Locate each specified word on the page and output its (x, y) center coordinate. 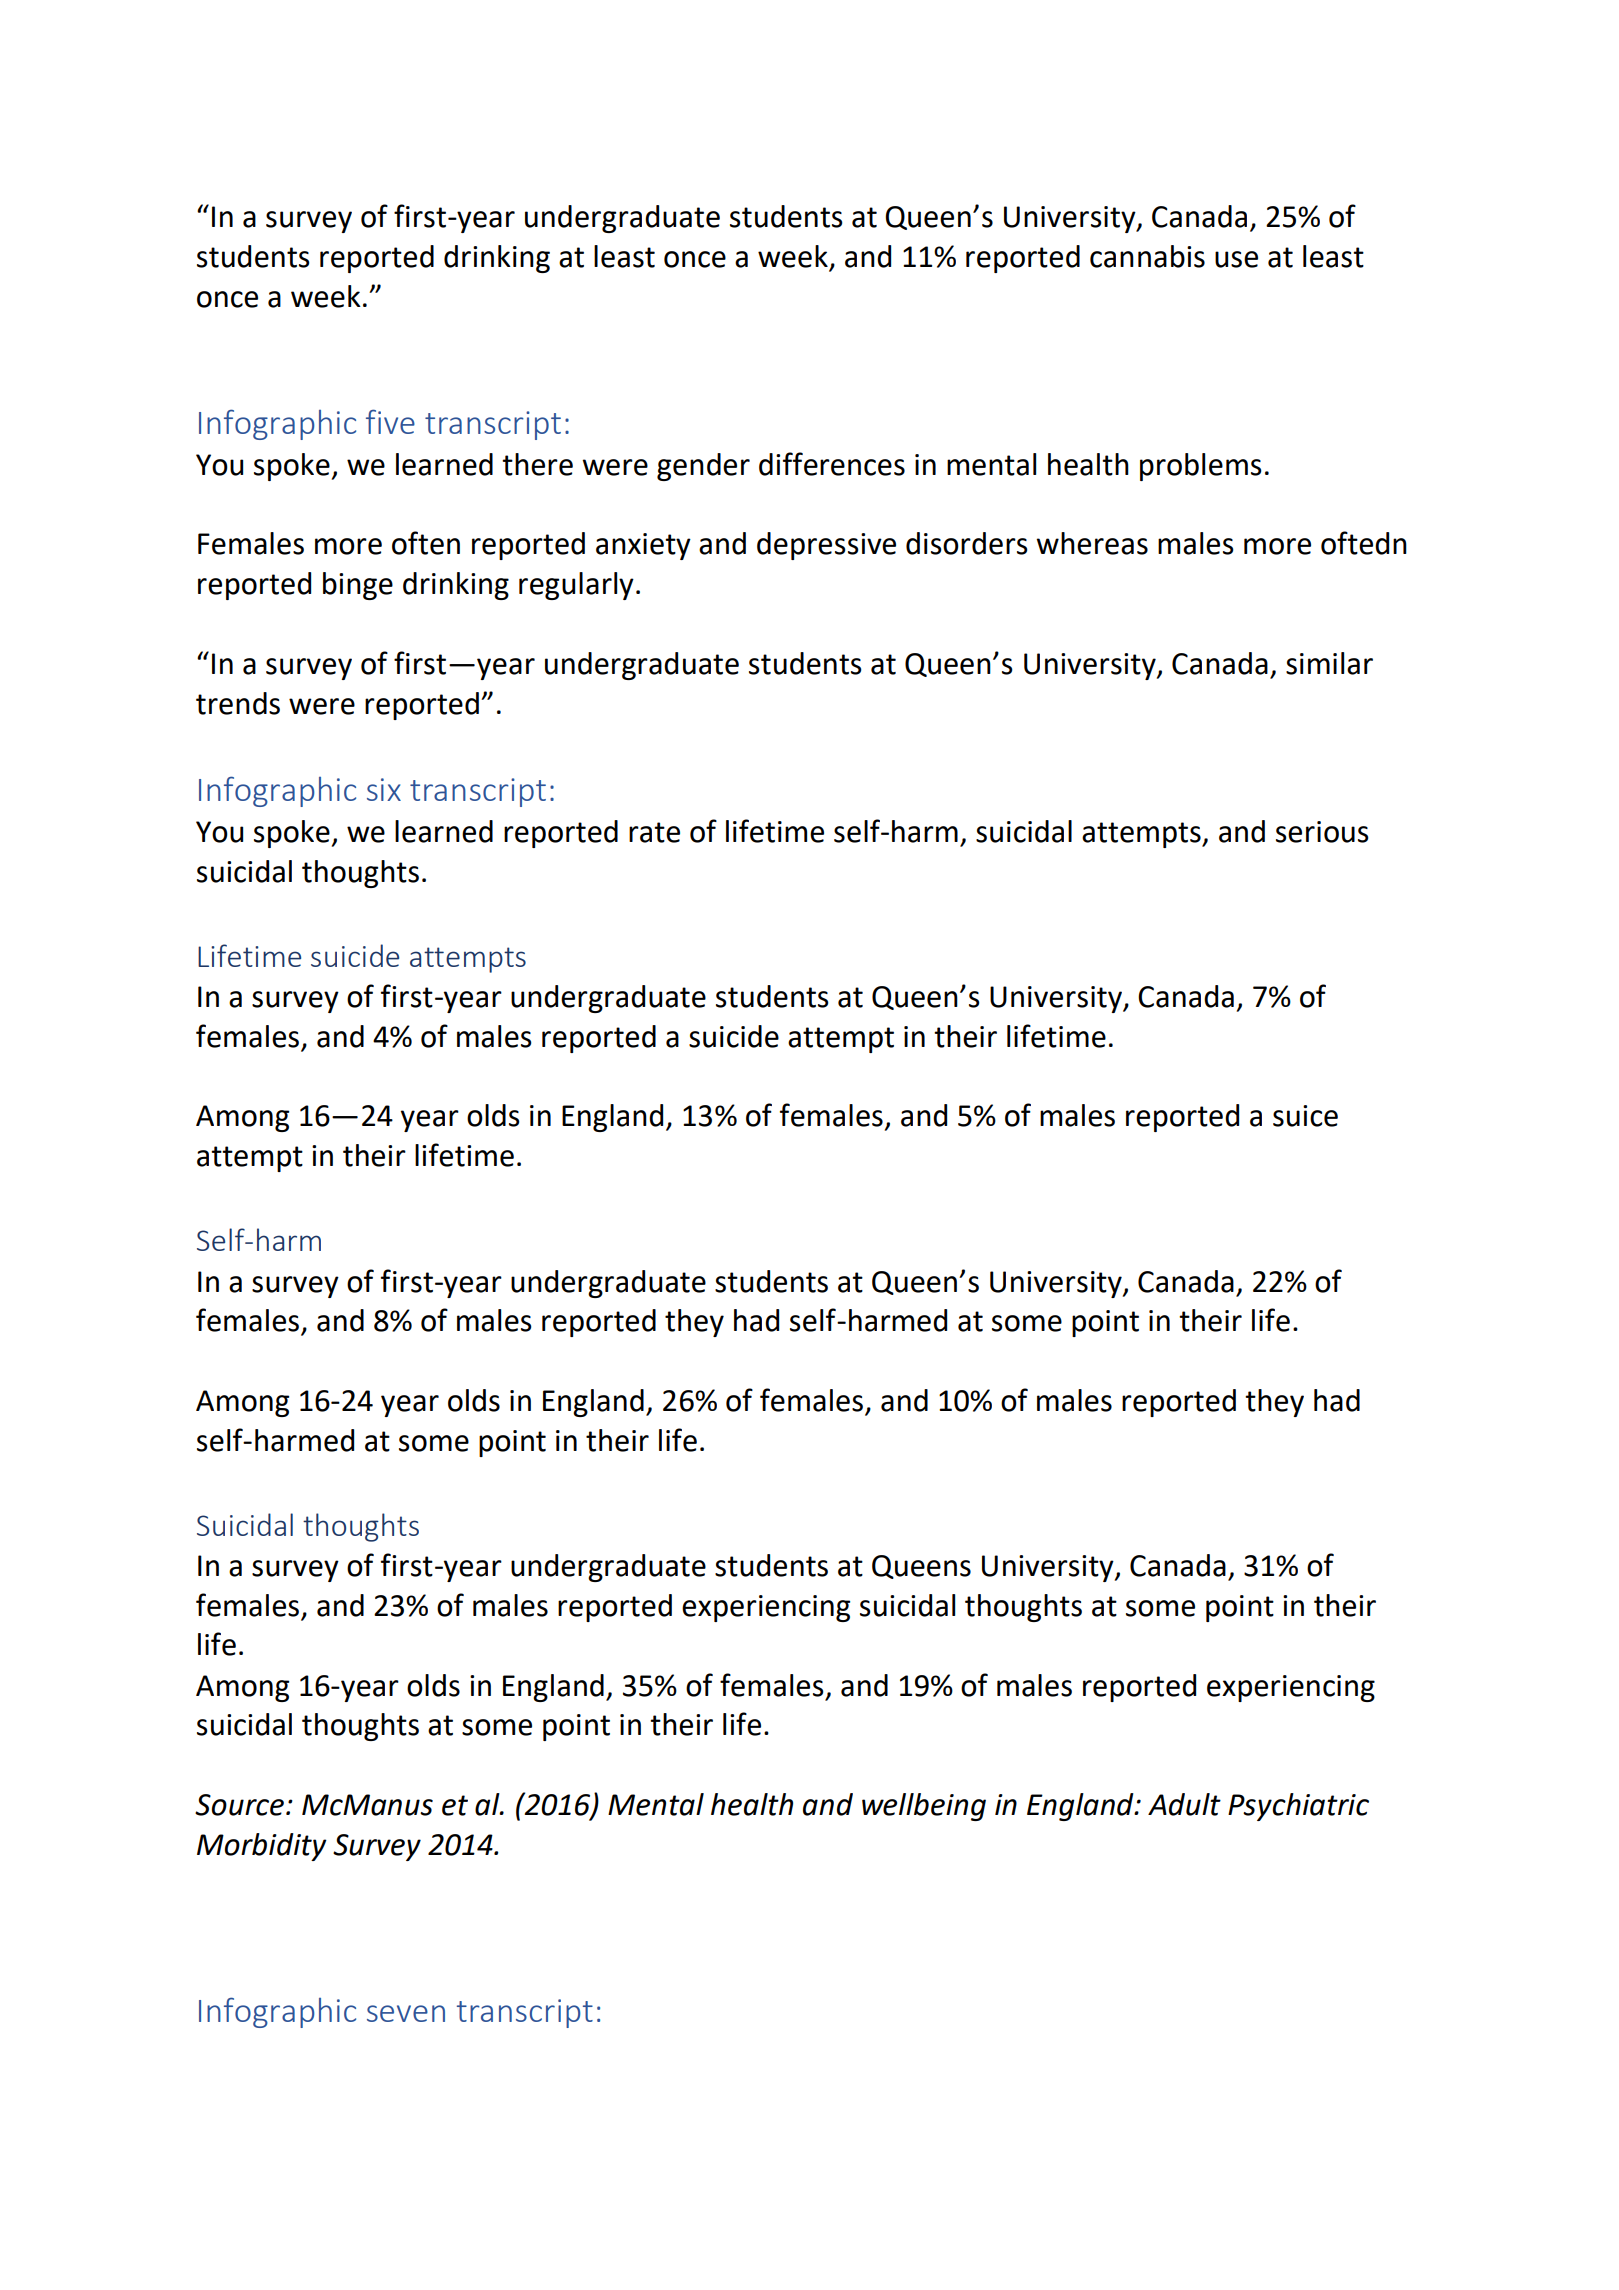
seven (406, 2013)
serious (1322, 832)
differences (832, 464)
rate (654, 832)
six (384, 789)
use (1236, 259)
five (390, 421)
